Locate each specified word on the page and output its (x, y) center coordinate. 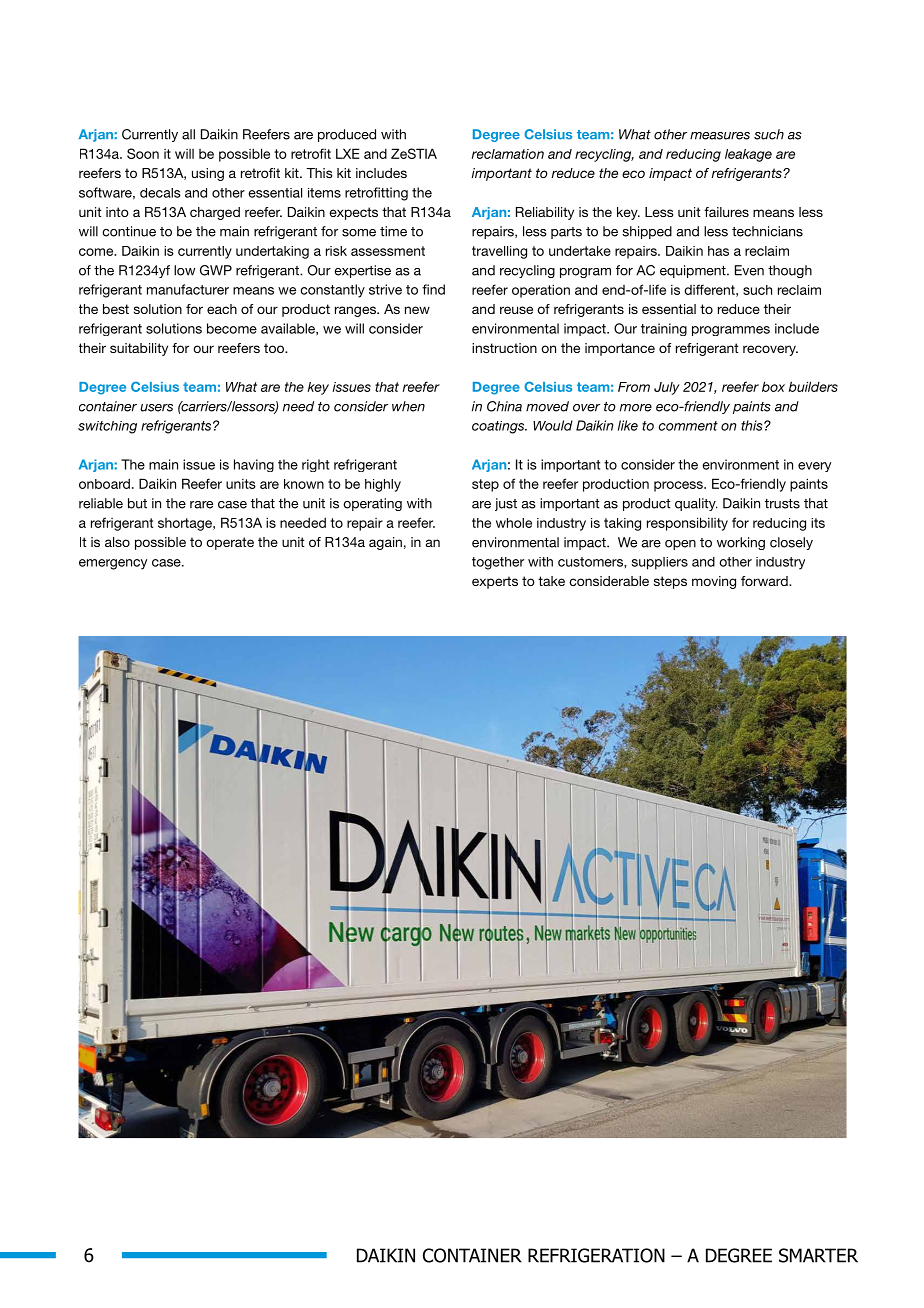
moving (714, 582)
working (741, 543)
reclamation (508, 154)
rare (201, 505)
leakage (748, 155)
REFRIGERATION (596, 1255)
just (506, 504)
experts (495, 582)
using (208, 174)
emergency (113, 564)
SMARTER (818, 1255)
